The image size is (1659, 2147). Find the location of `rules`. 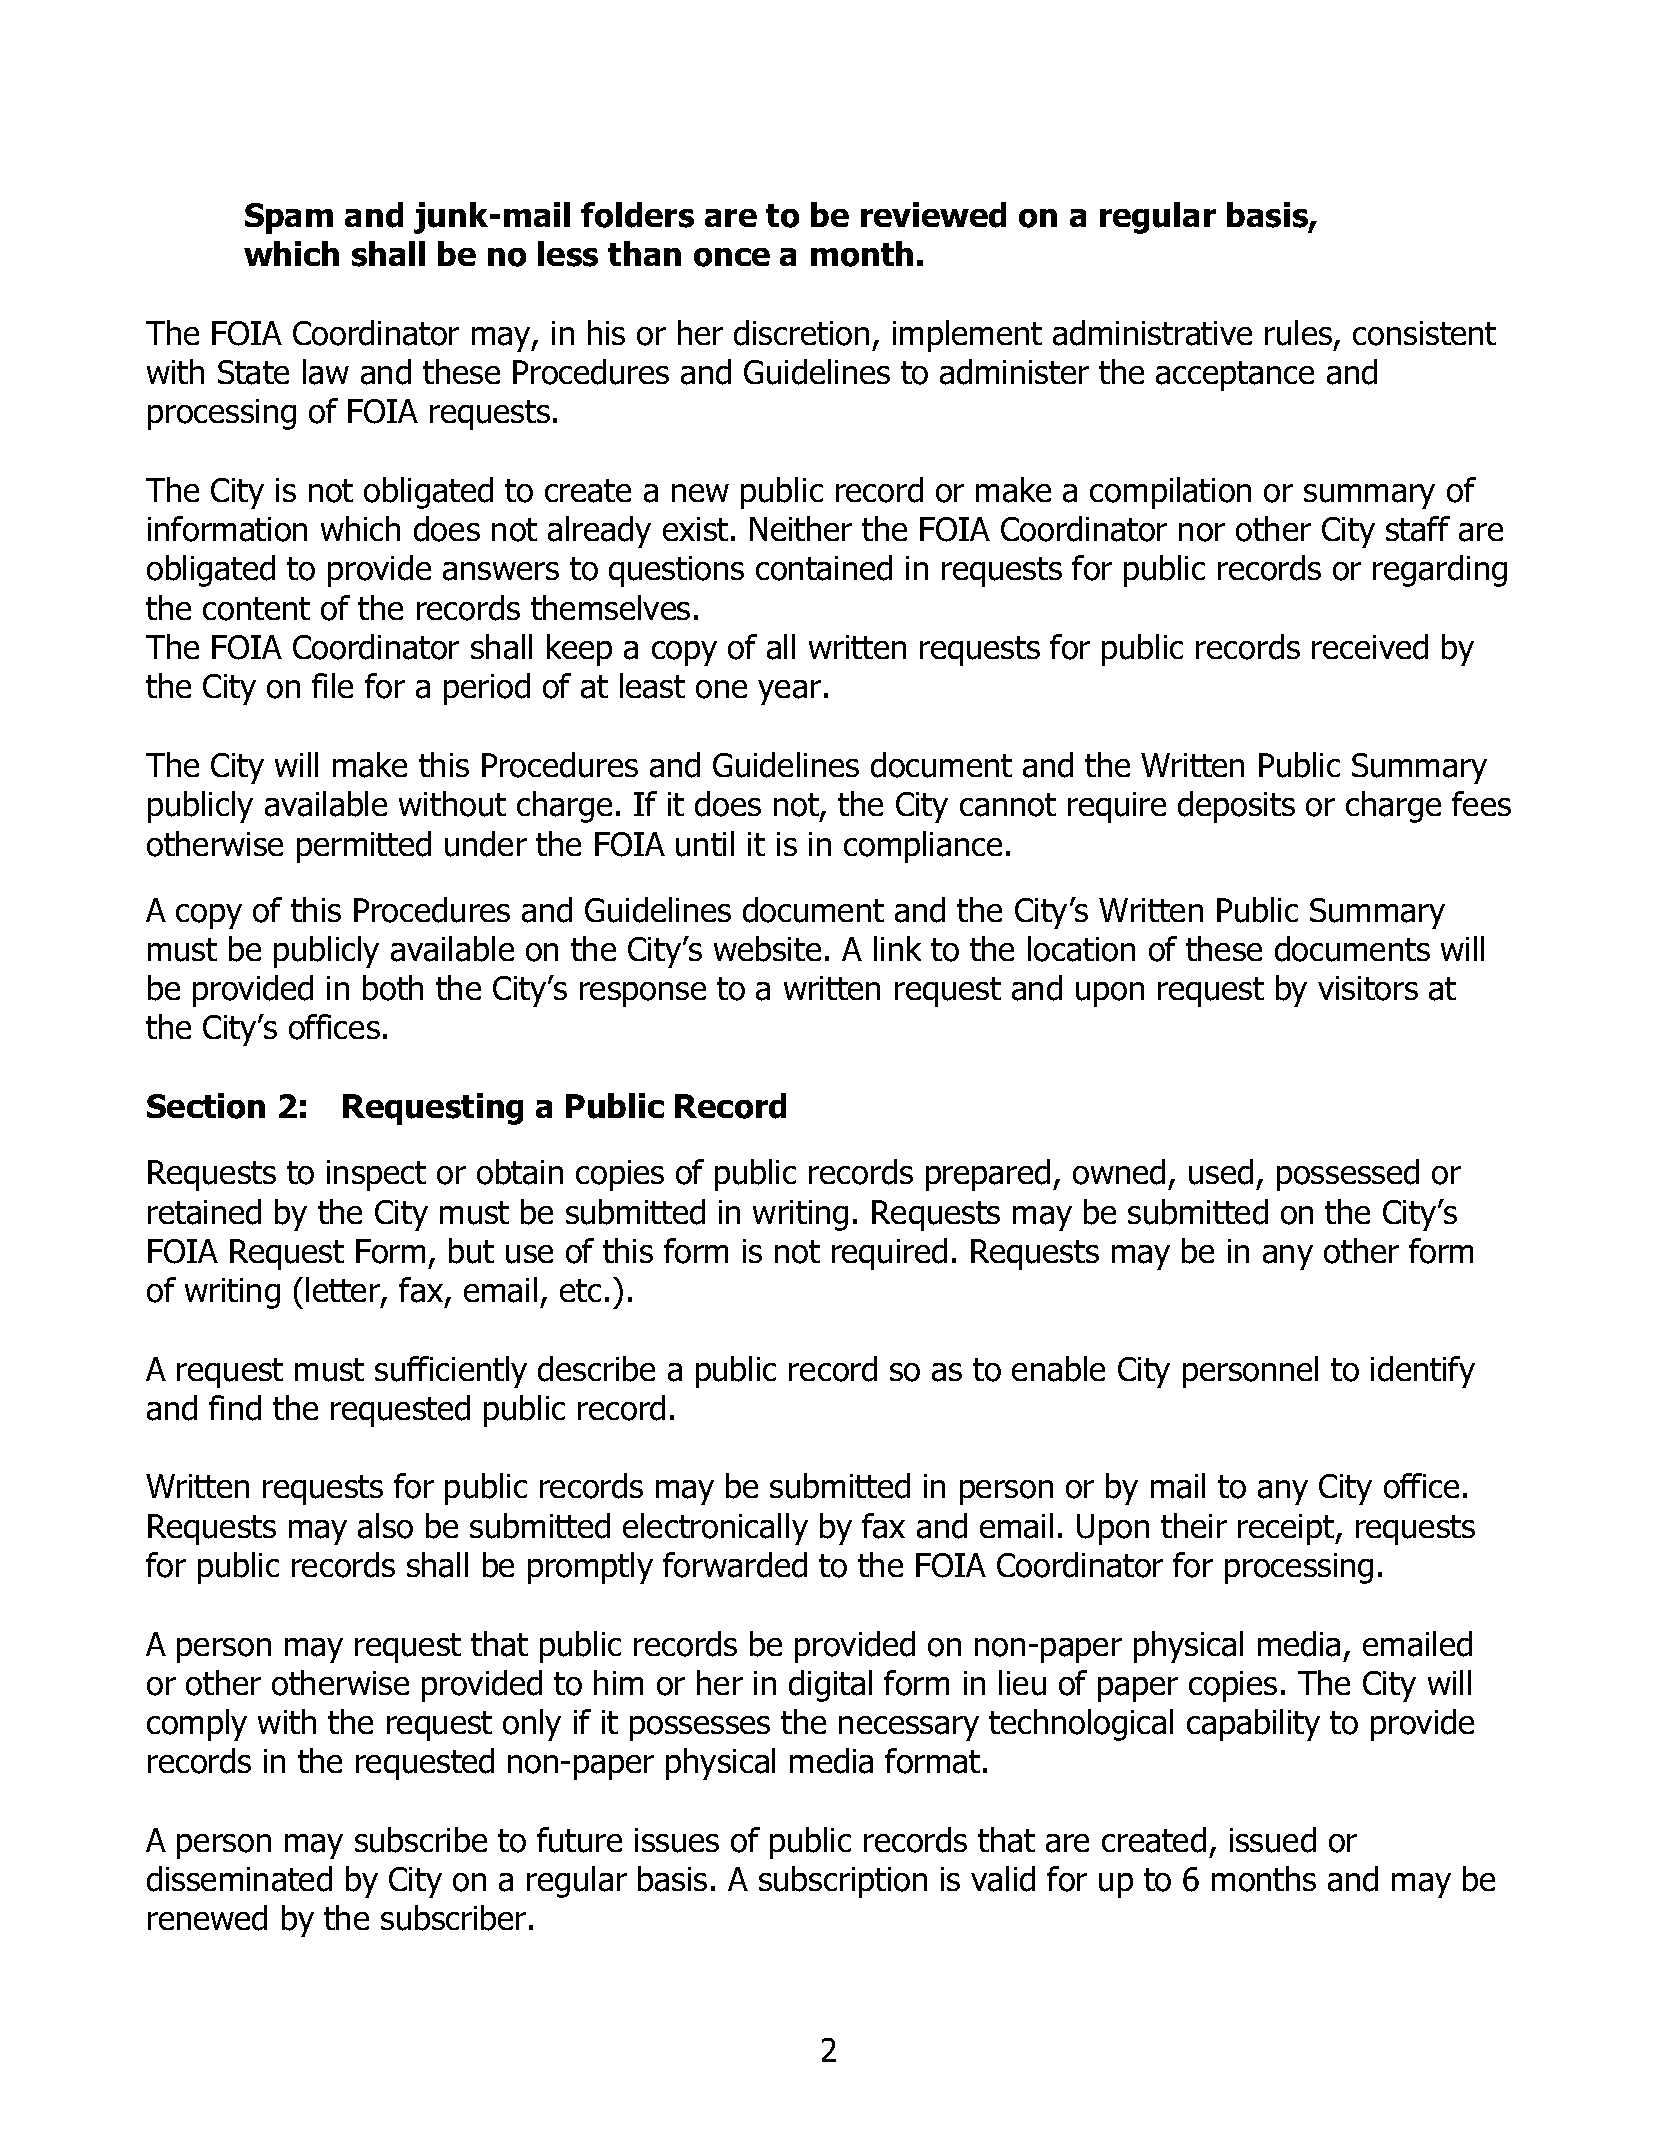

rules is located at coordinates (1300, 334).
